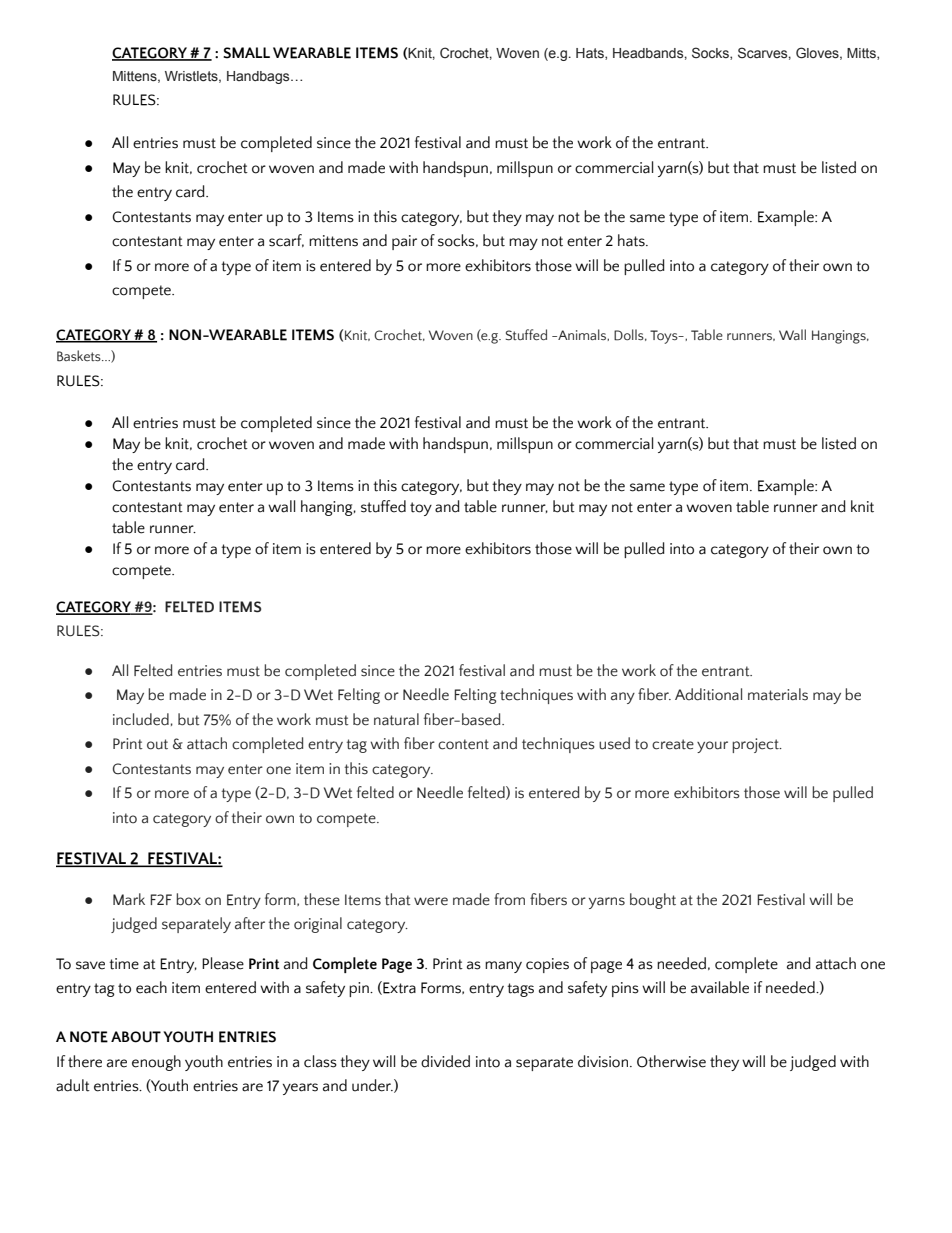 The width and height of the screenshot is (952, 1233). What do you see at coordinates (778, 694) in the screenshot?
I see `materials` at bounding box center [778, 694].
